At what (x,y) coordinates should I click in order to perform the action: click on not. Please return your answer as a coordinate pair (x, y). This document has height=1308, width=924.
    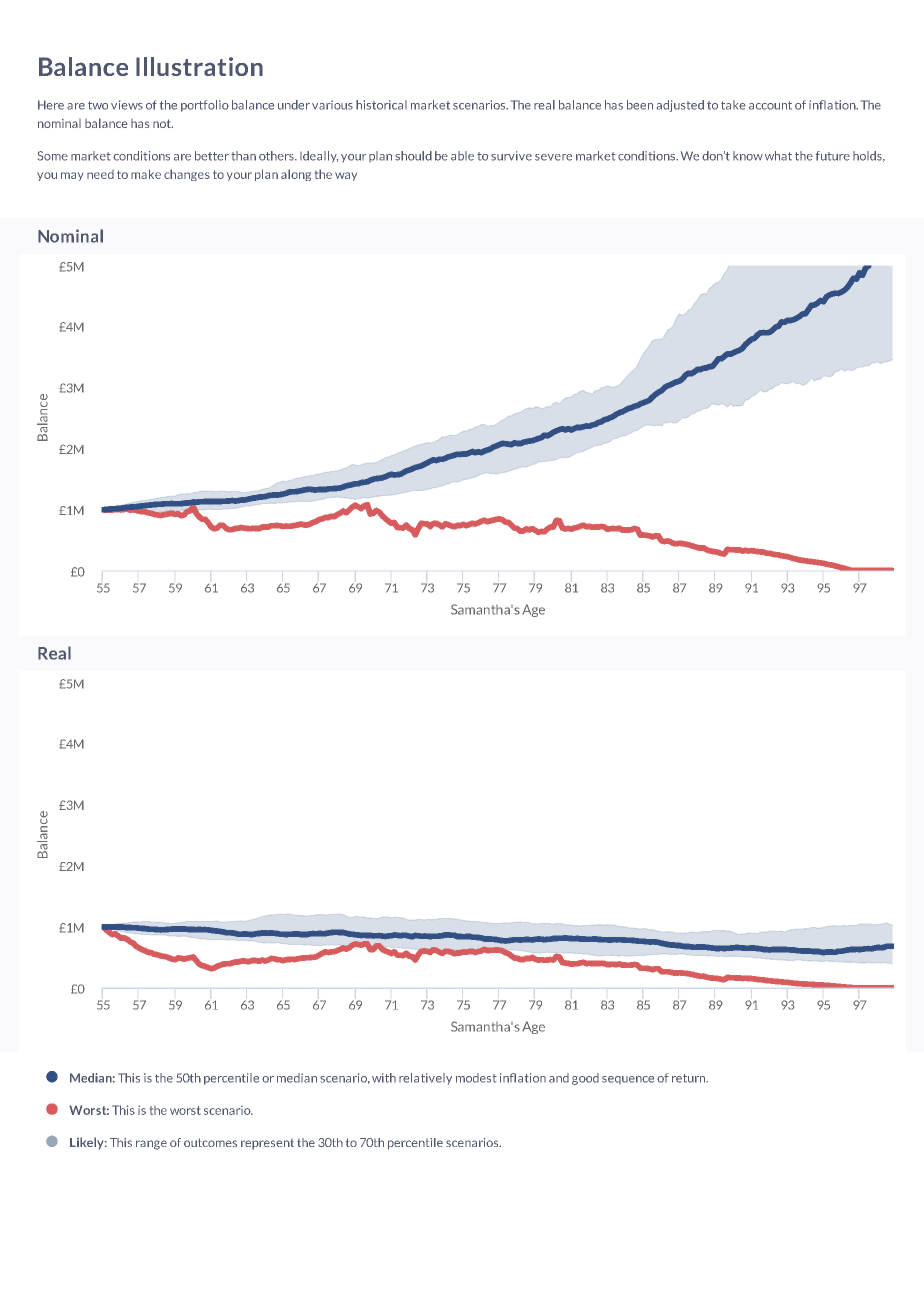
    Looking at the image, I should click on (163, 123).
